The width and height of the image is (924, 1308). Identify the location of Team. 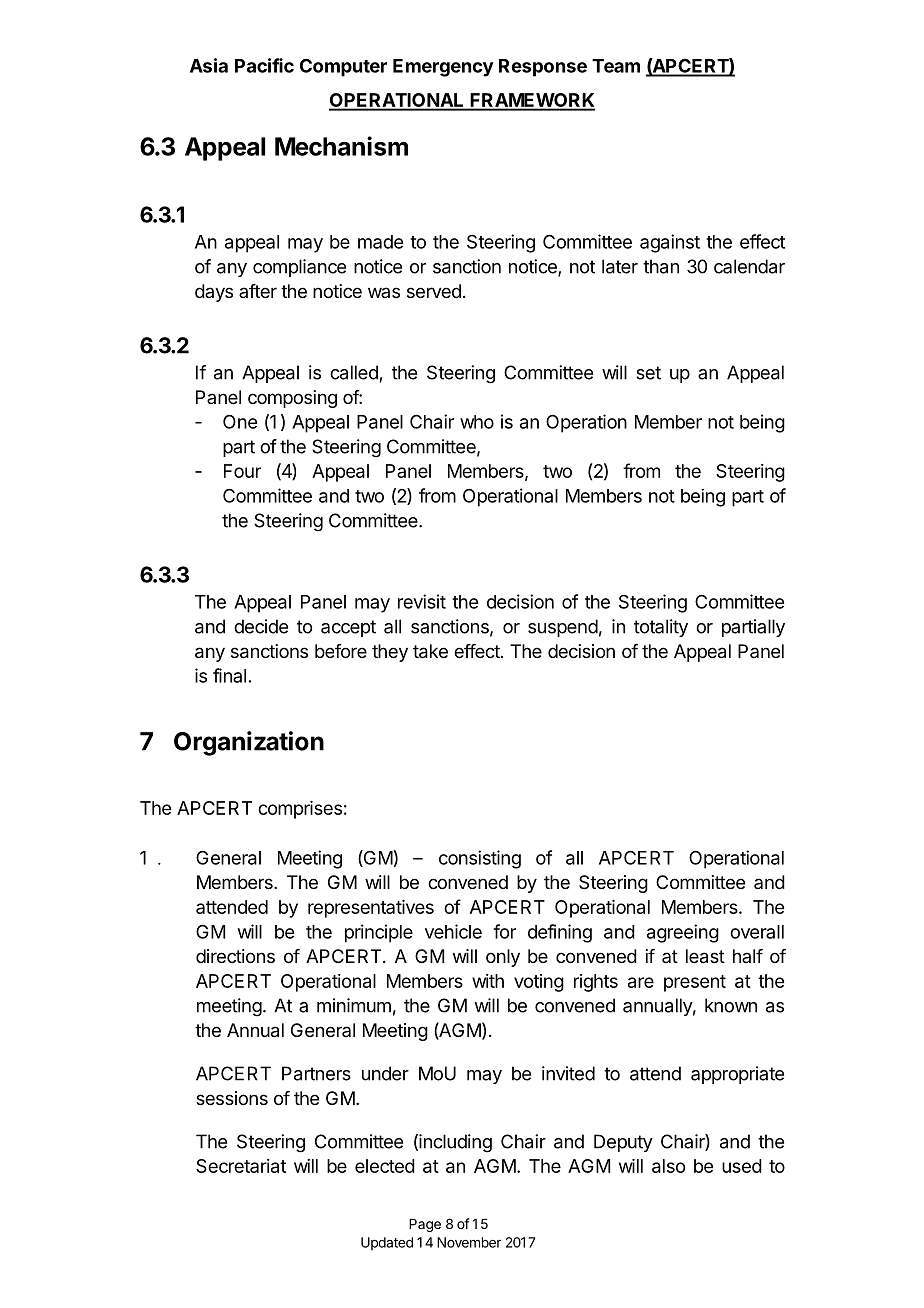
(616, 66).
